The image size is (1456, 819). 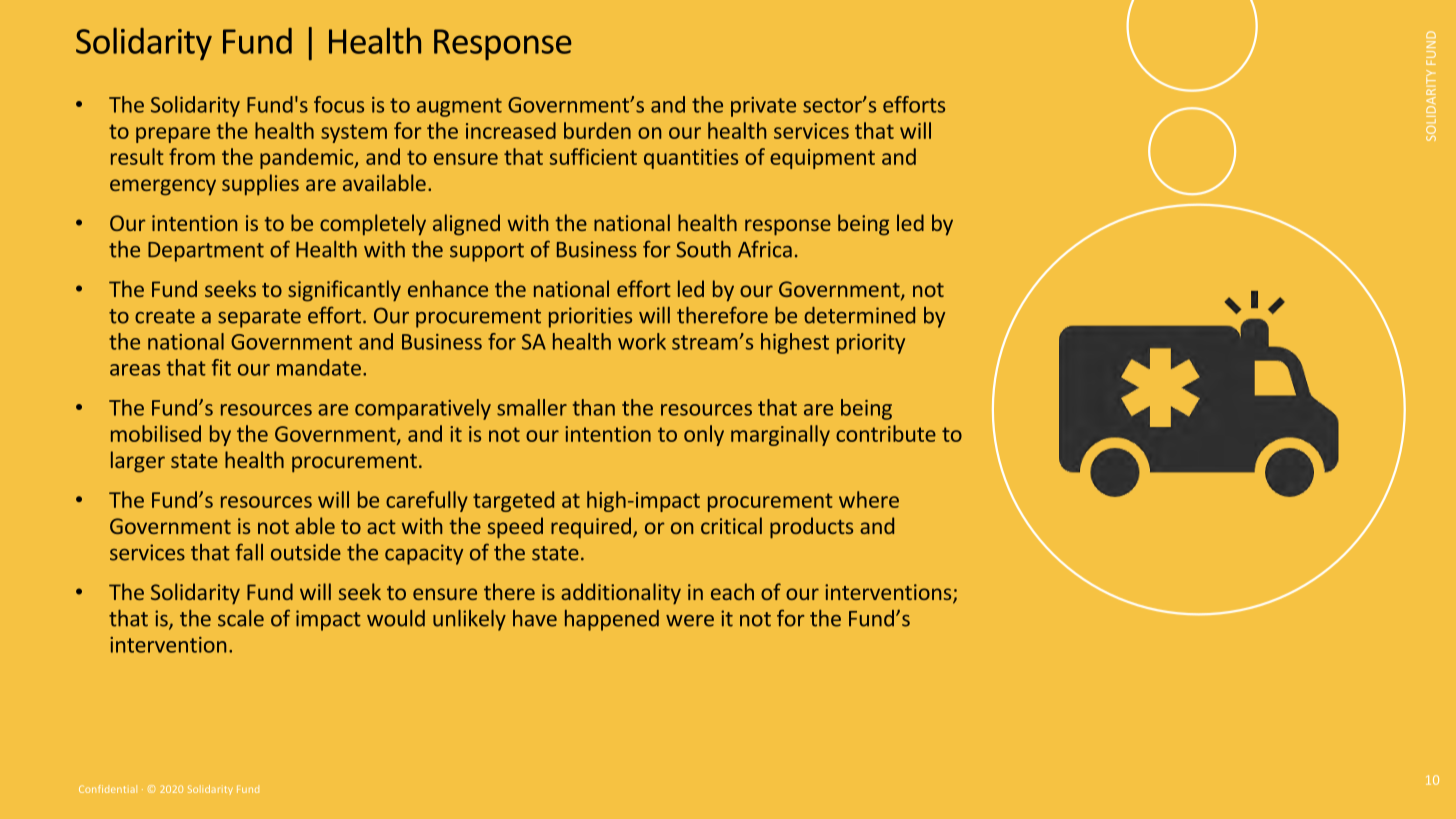 What do you see at coordinates (535, 618) in the document?
I see `have` at bounding box center [535, 618].
